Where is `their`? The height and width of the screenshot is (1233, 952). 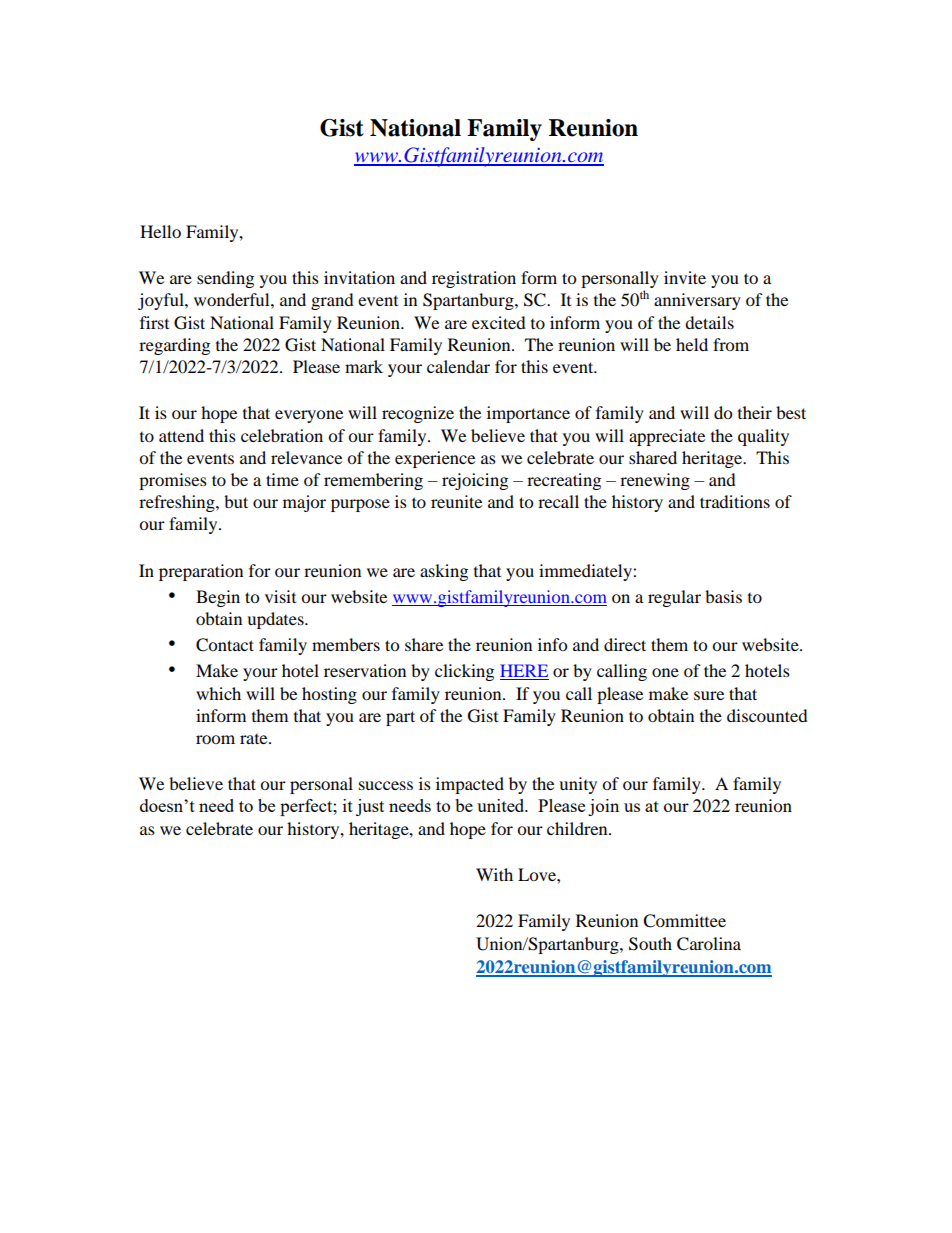 their is located at coordinates (755, 412).
